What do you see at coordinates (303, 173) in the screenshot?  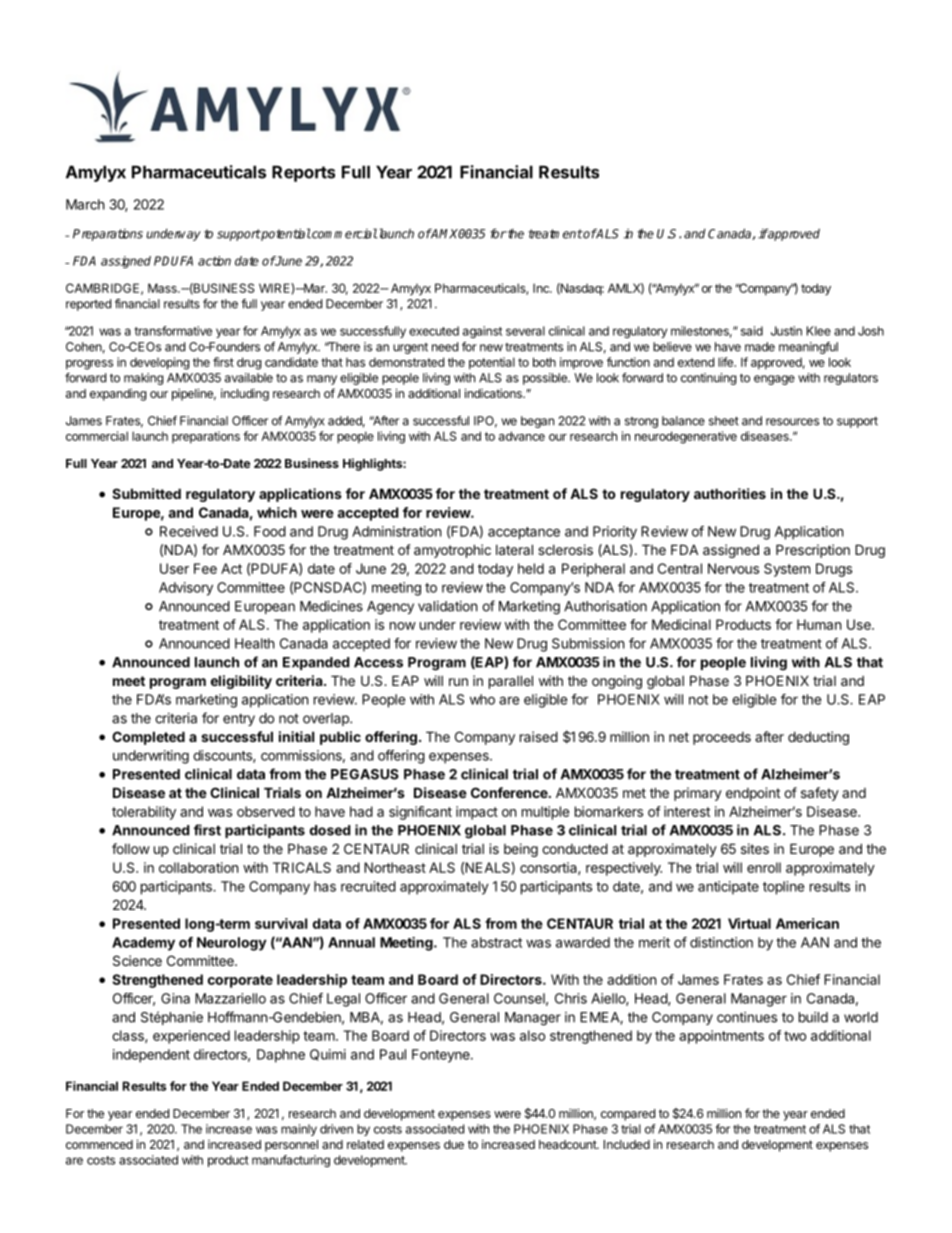 I see `Reports` at bounding box center [303, 173].
